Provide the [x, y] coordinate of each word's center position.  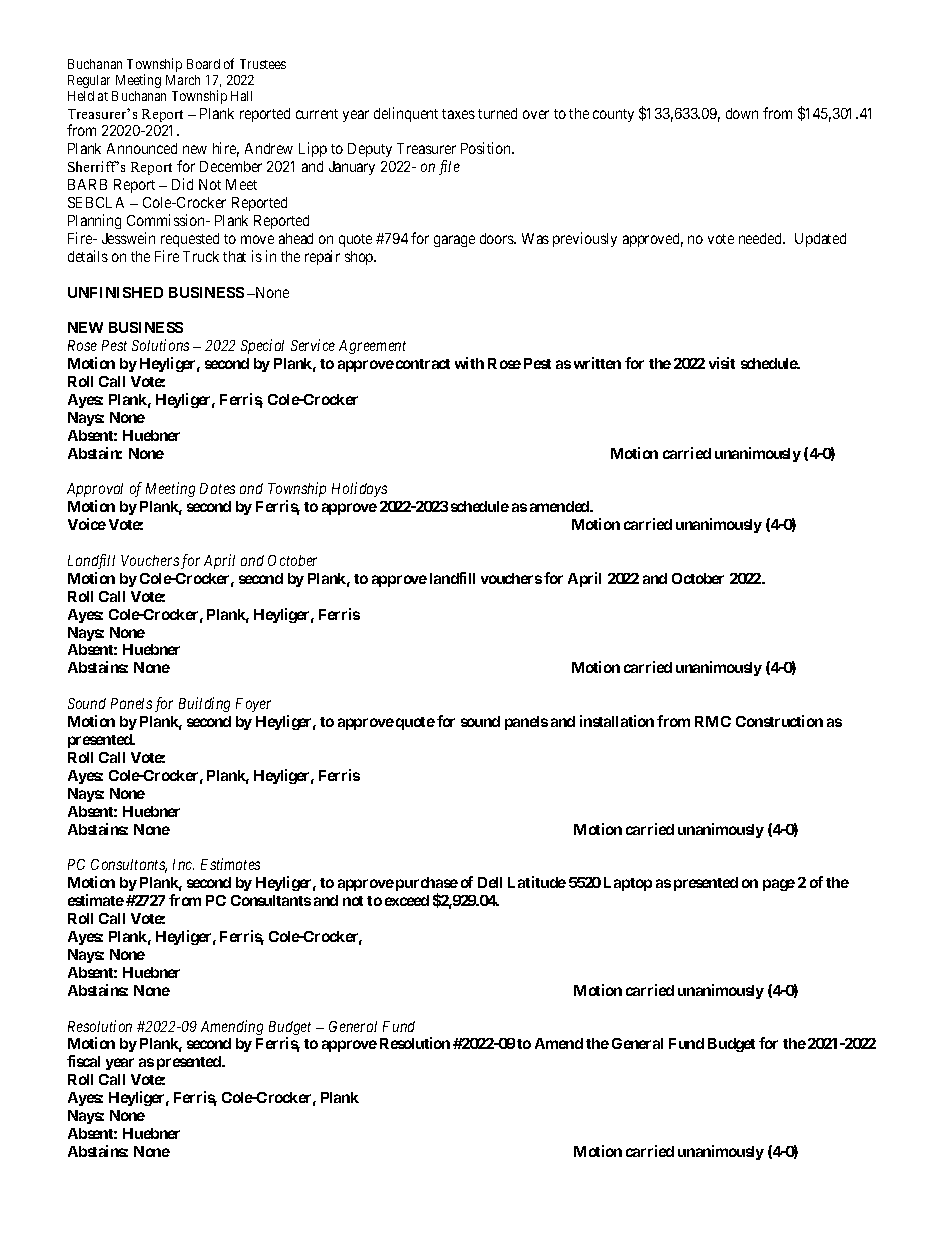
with [469, 363]
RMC [713, 721]
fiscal [83, 1061]
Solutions [160, 345]
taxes [458, 114]
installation [617, 721]
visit [722, 363]
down [742, 113]
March [183, 80]
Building [204, 704]
